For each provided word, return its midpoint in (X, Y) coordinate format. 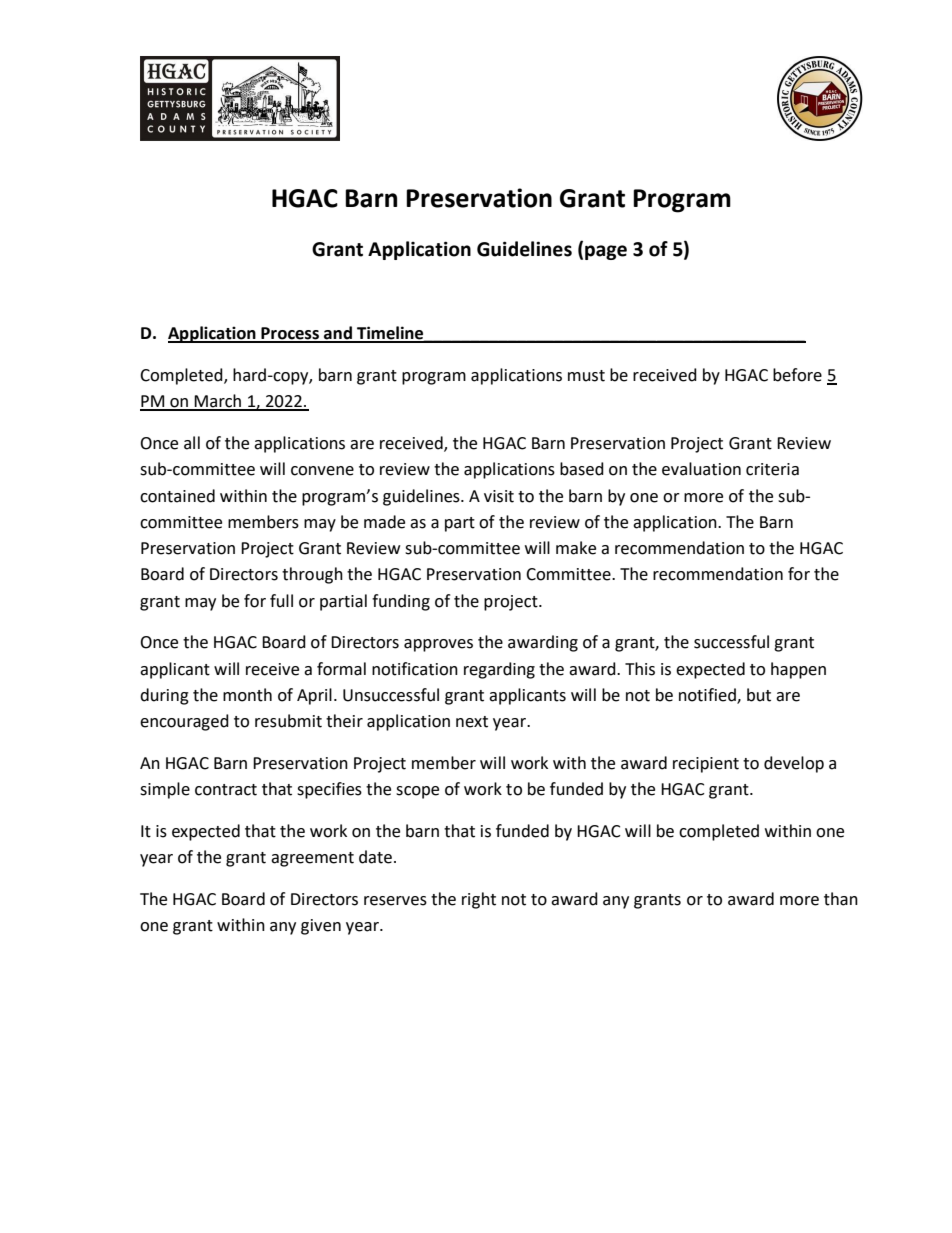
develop (794, 764)
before (797, 375)
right (479, 900)
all (192, 443)
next (472, 722)
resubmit (288, 721)
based (582, 469)
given (321, 927)
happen (798, 670)
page (606, 252)
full (281, 601)
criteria (772, 469)
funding (401, 602)
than (841, 899)
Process (290, 334)
